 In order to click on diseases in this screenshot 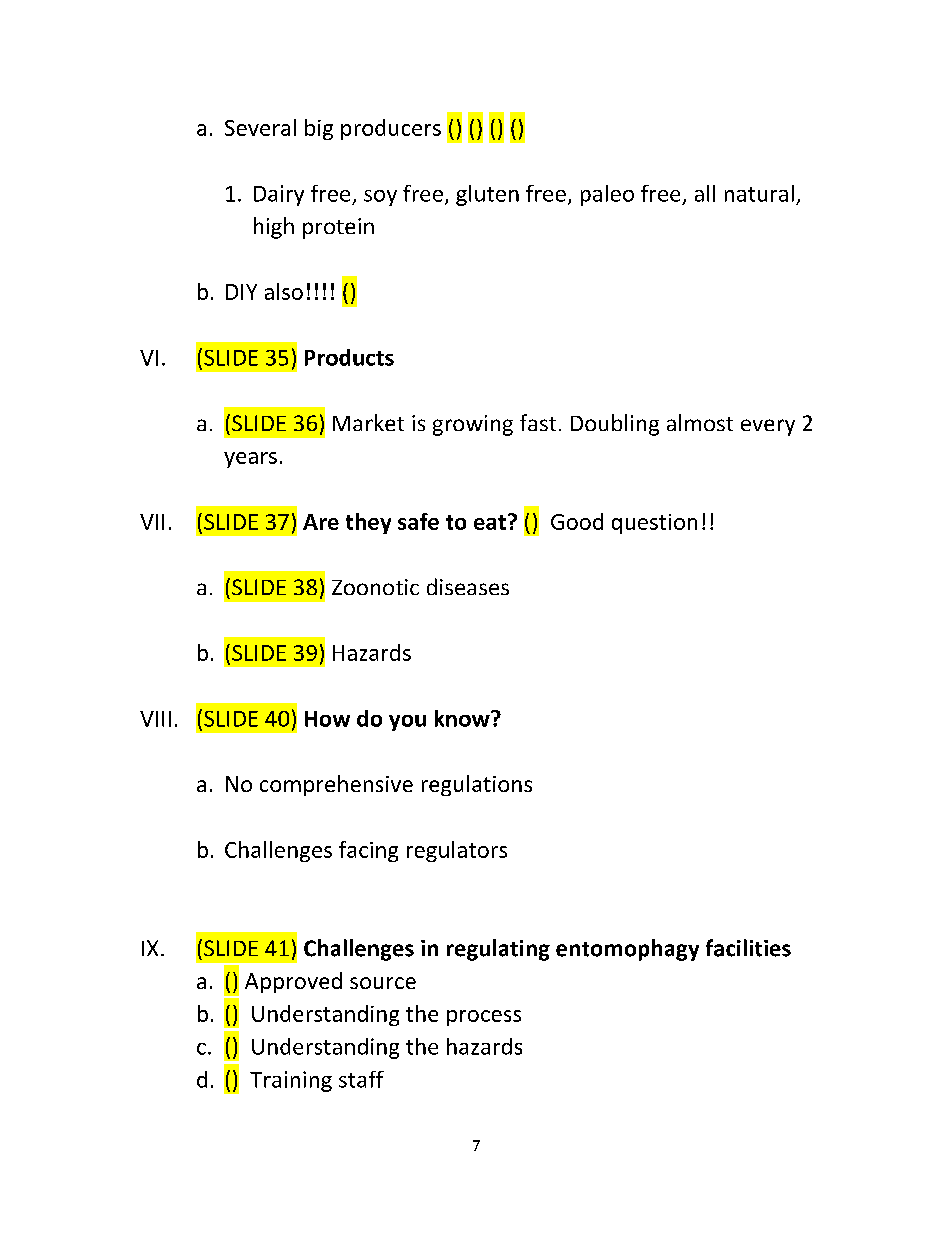, I will do `click(468, 586)`.
